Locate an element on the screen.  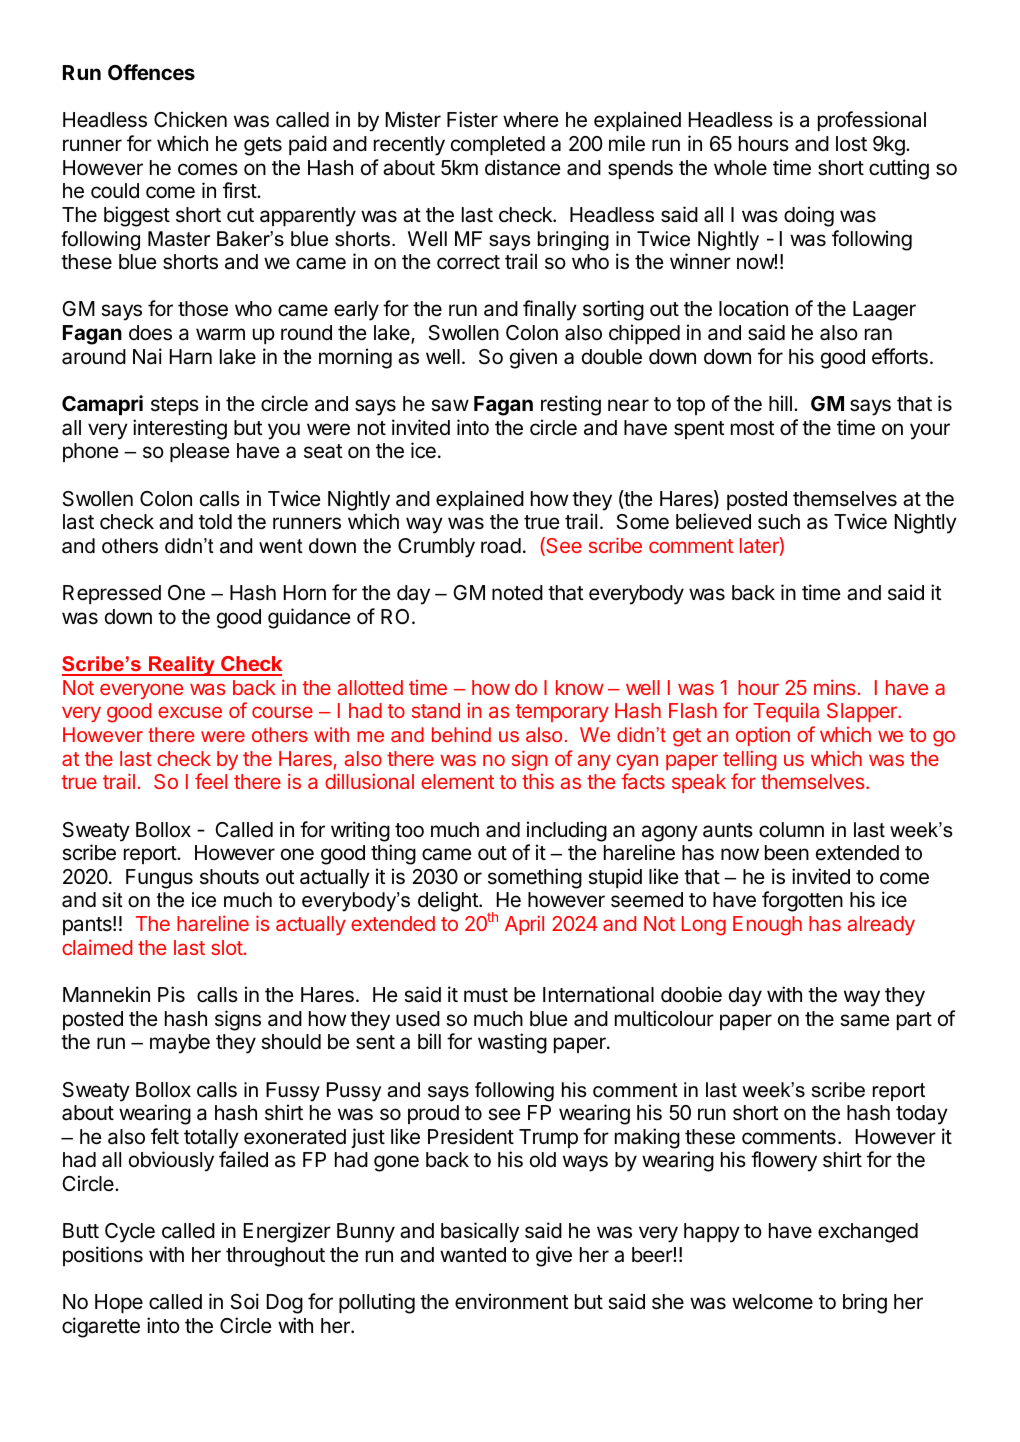
column is located at coordinates (791, 830).
